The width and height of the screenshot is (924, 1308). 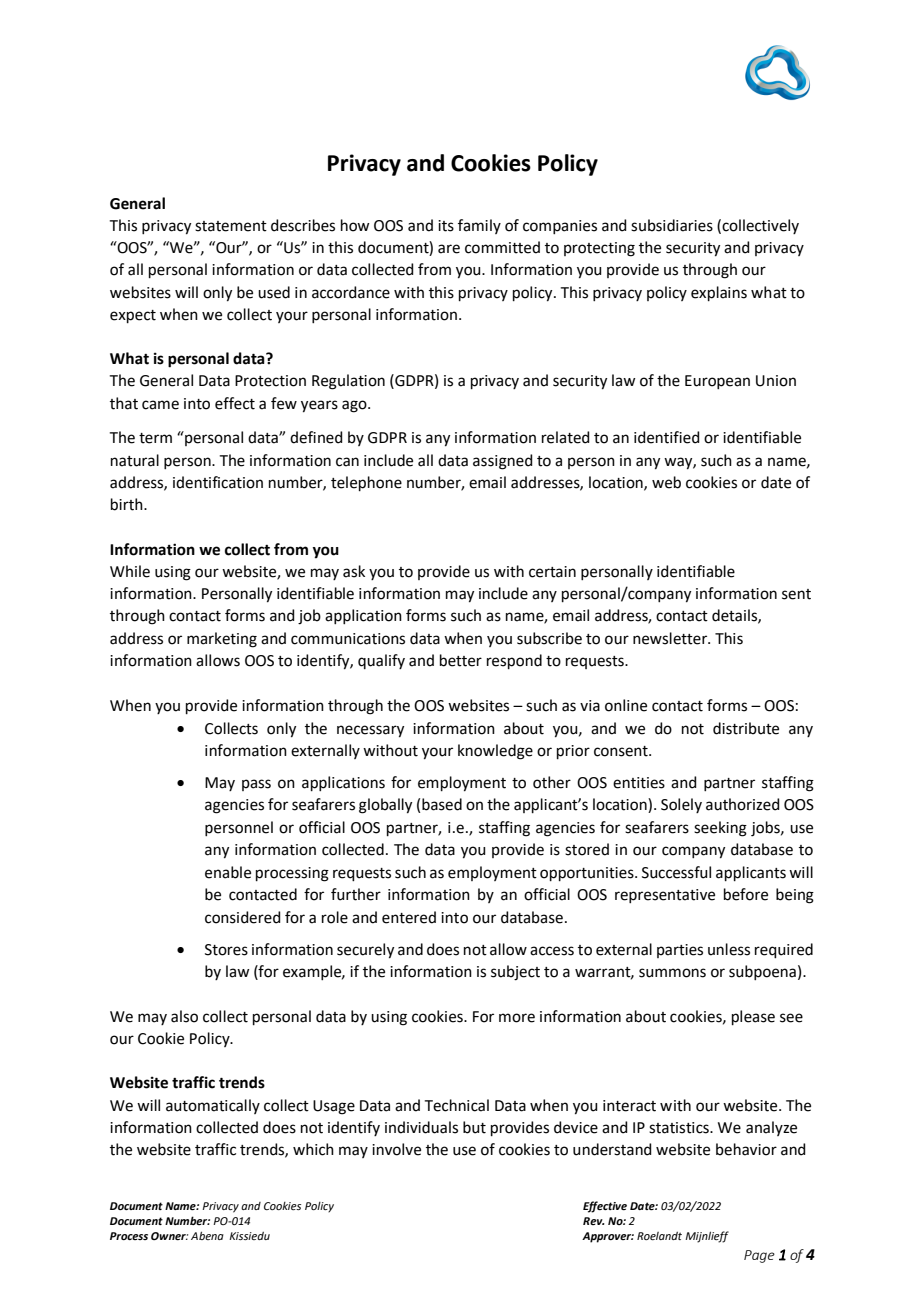 I want to click on its, so click(x=446, y=226).
